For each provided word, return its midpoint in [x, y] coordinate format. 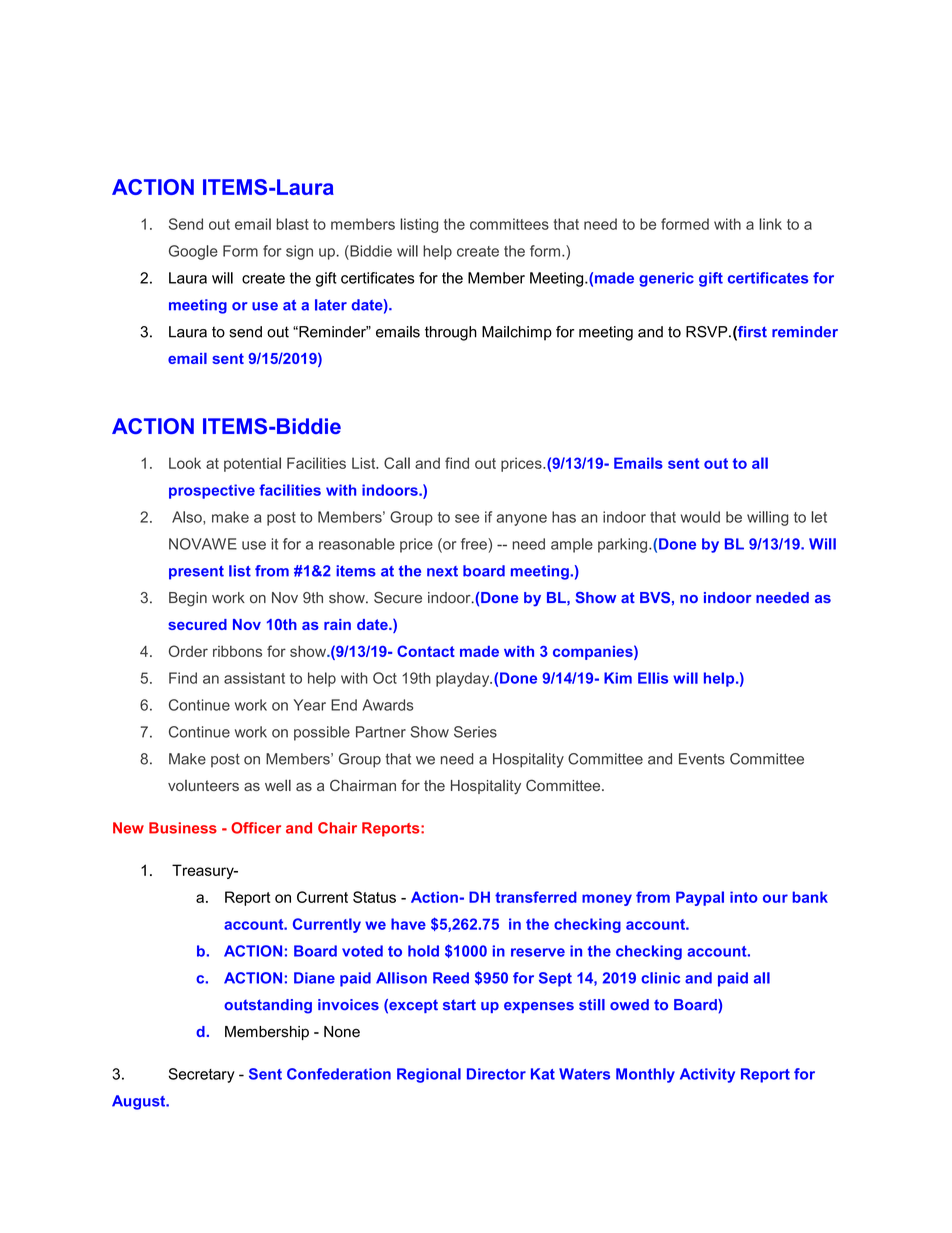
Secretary [201, 1075]
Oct [385, 678]
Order [188, 651]
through [451, 333]
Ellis [653, 678]
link [770, 224]
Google [193, 252]
